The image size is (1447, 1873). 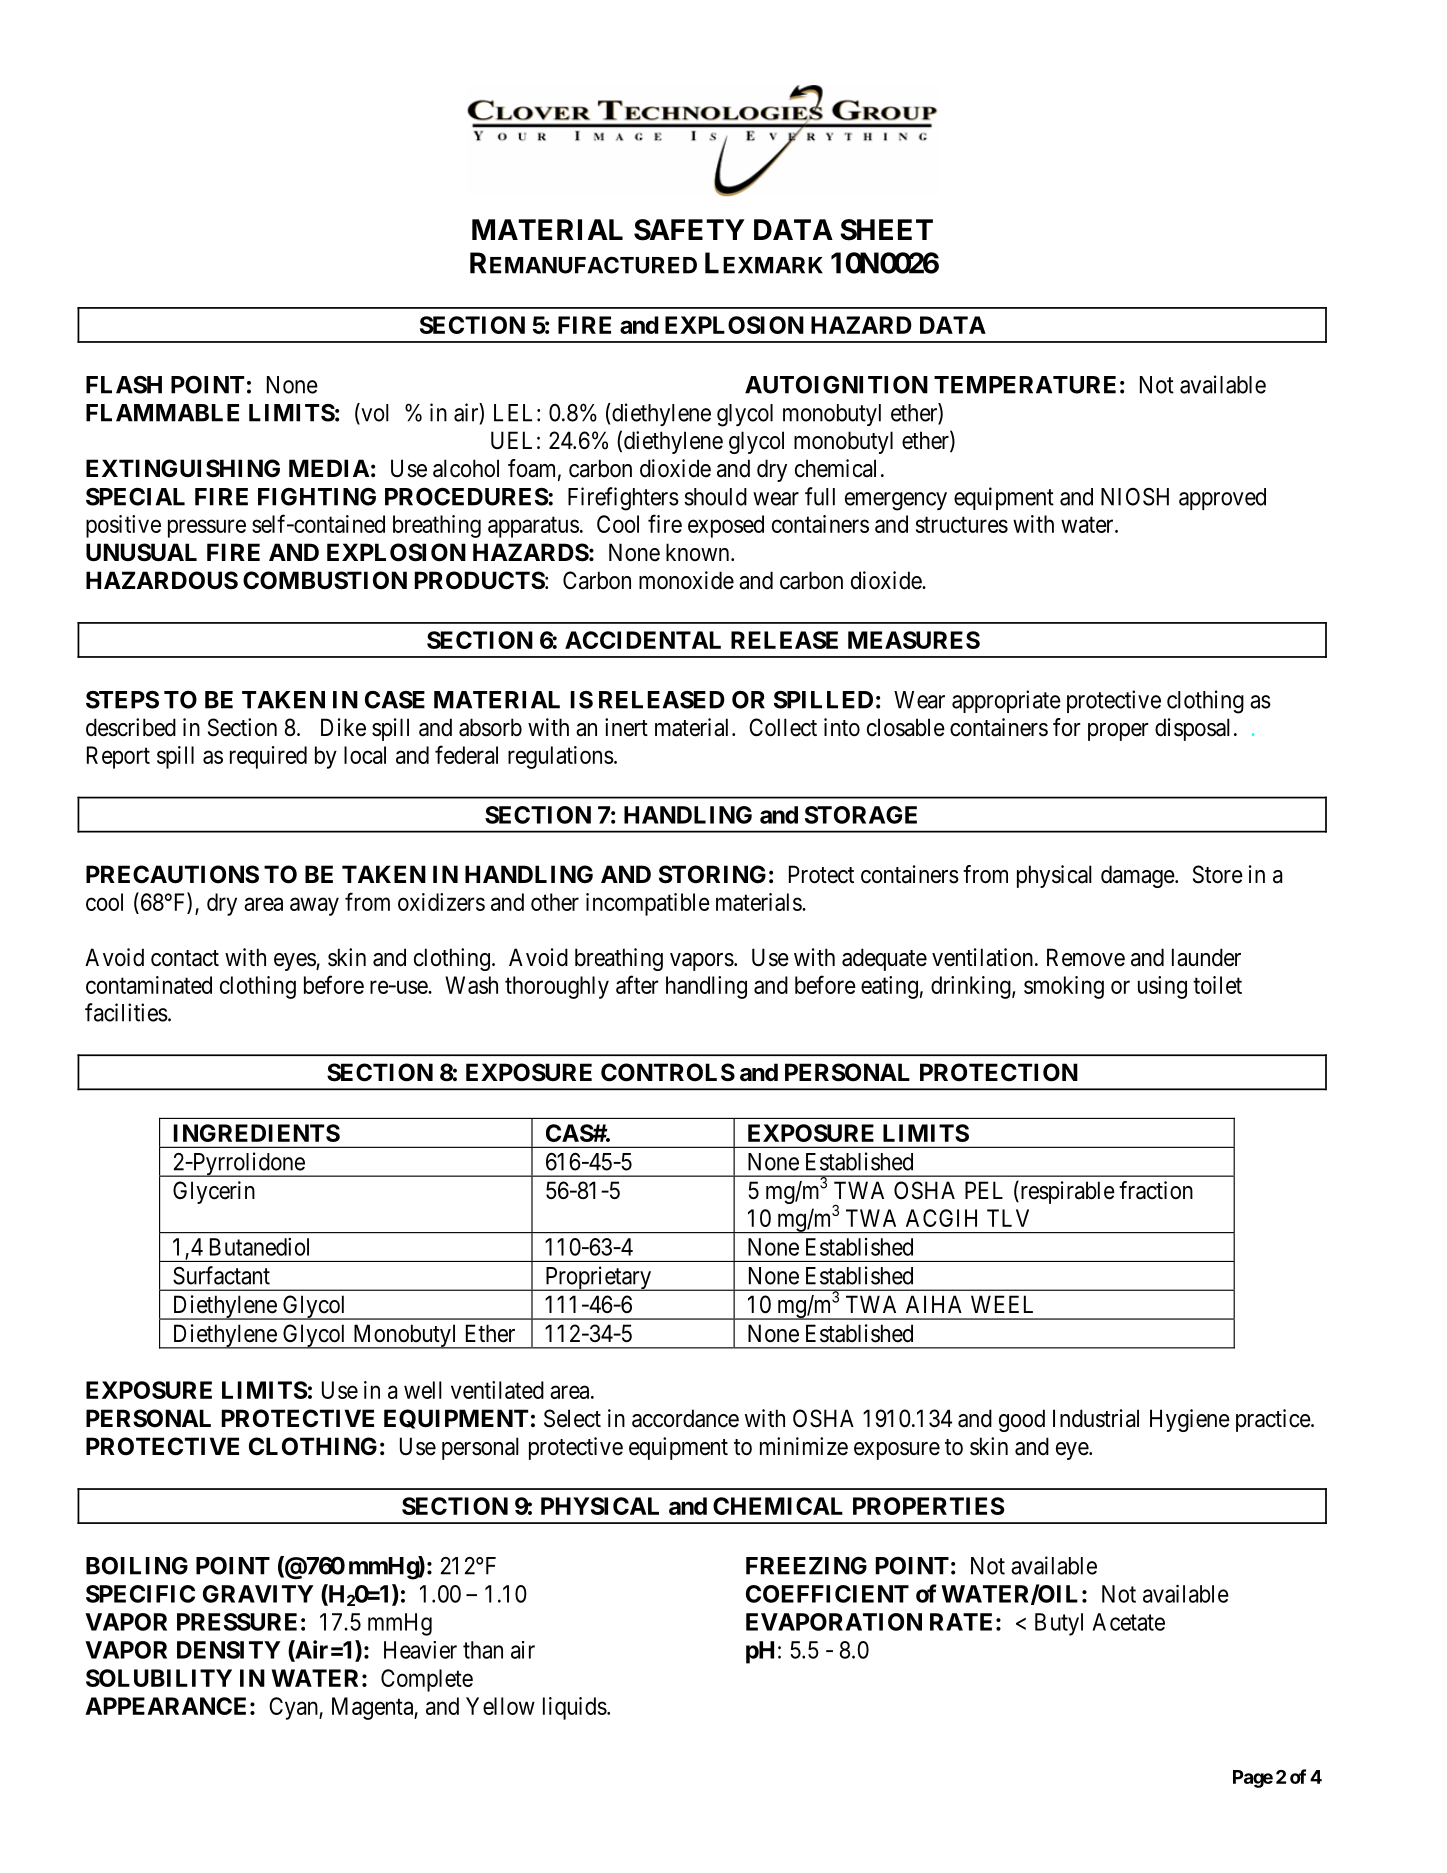 I want to click on Surfactant, so click(x=221, y=1275).
